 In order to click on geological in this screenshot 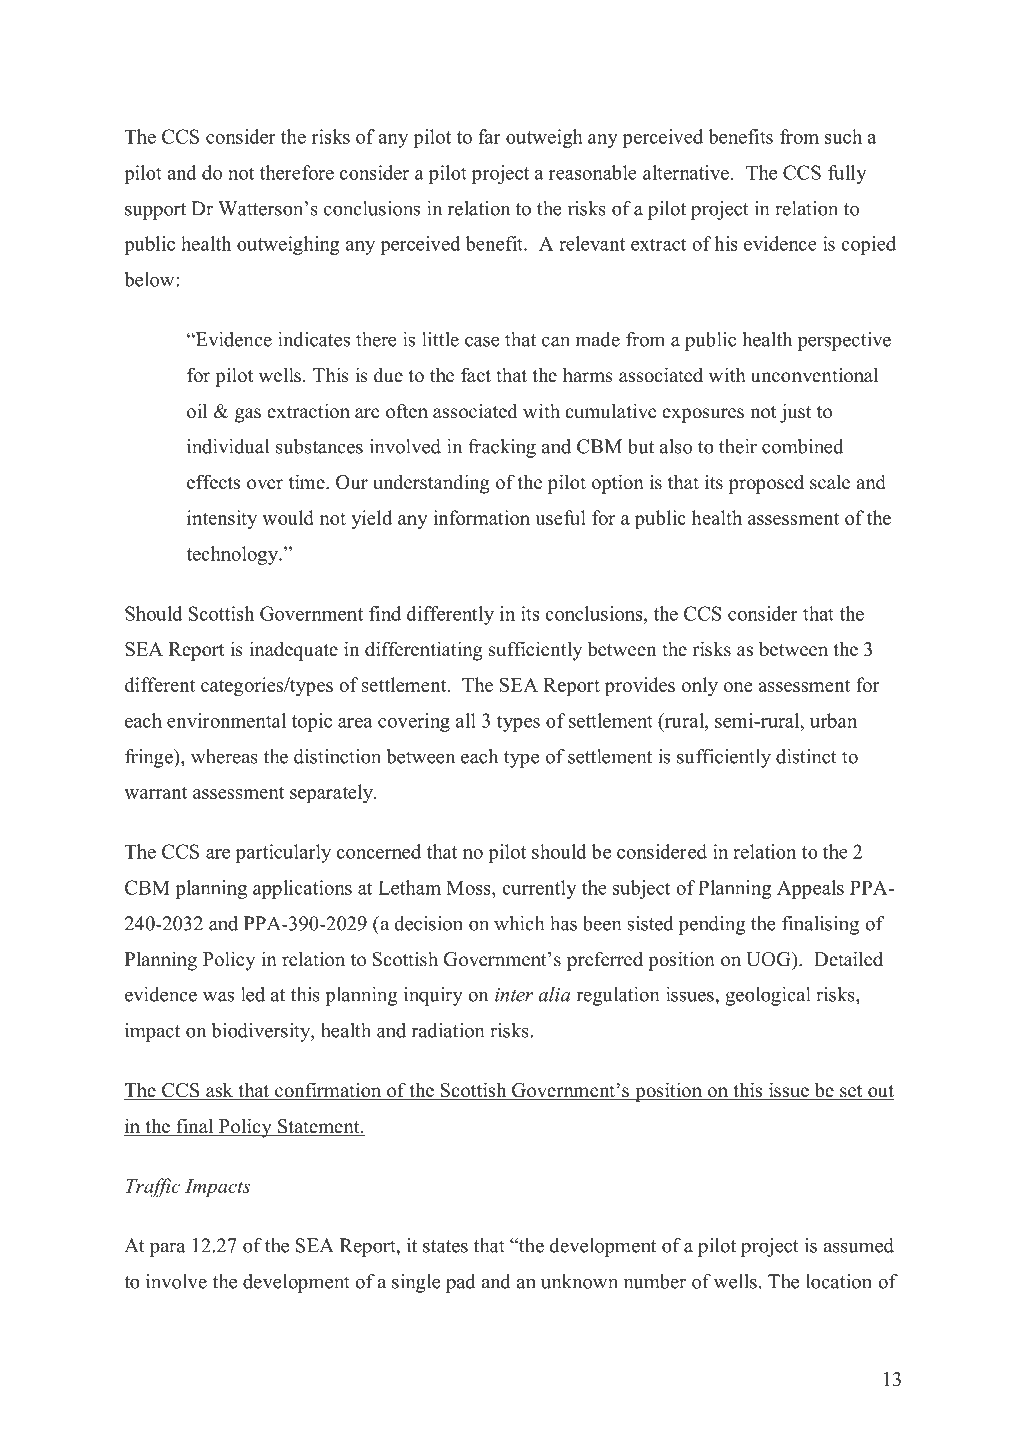, I will do `click(768, 996)`.
